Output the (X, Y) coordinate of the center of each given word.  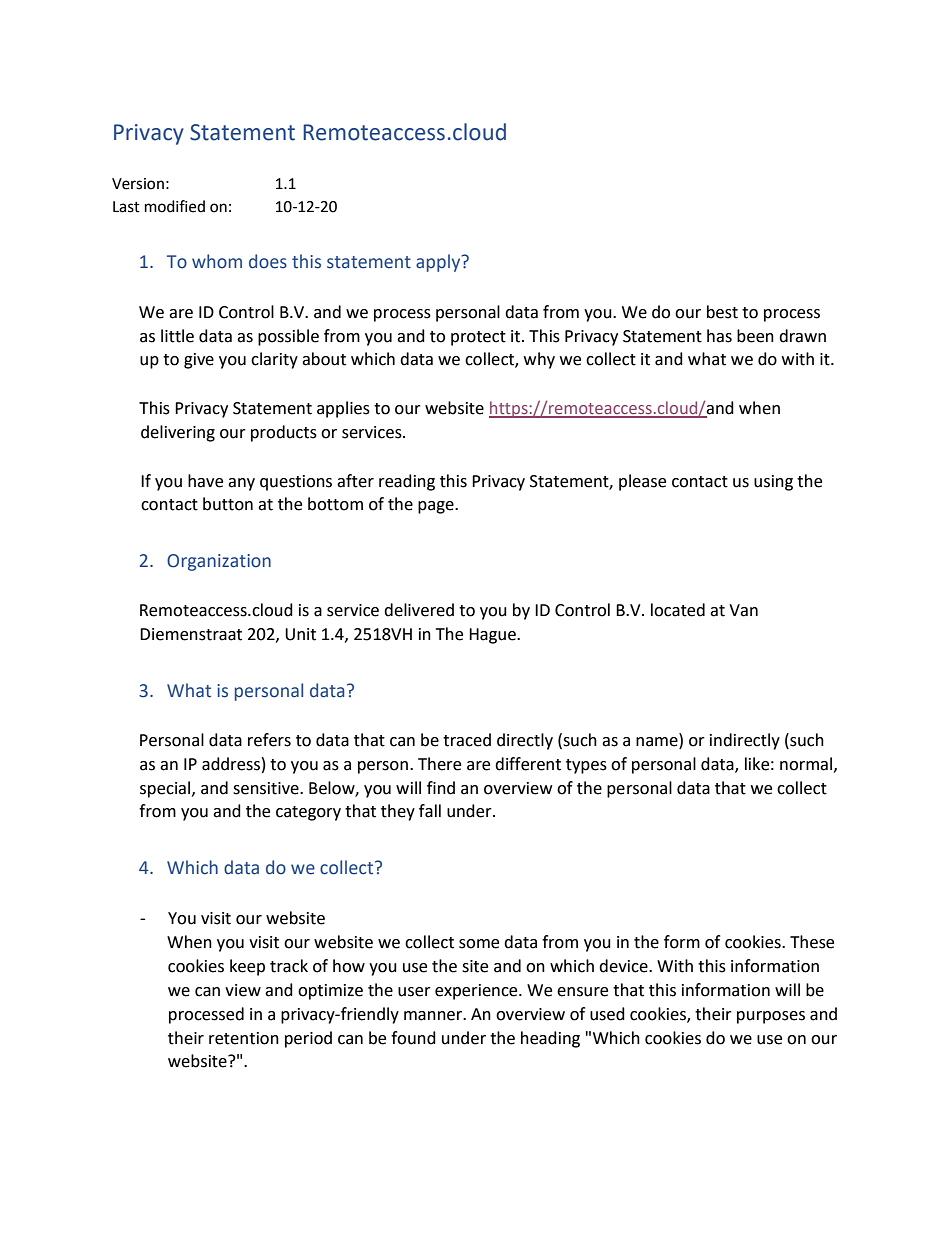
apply (439, 263)
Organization (219, 562)
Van (743, 610)
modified (175, 206)
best (722, 312)
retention (244, 1038)
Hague (493, 636)
